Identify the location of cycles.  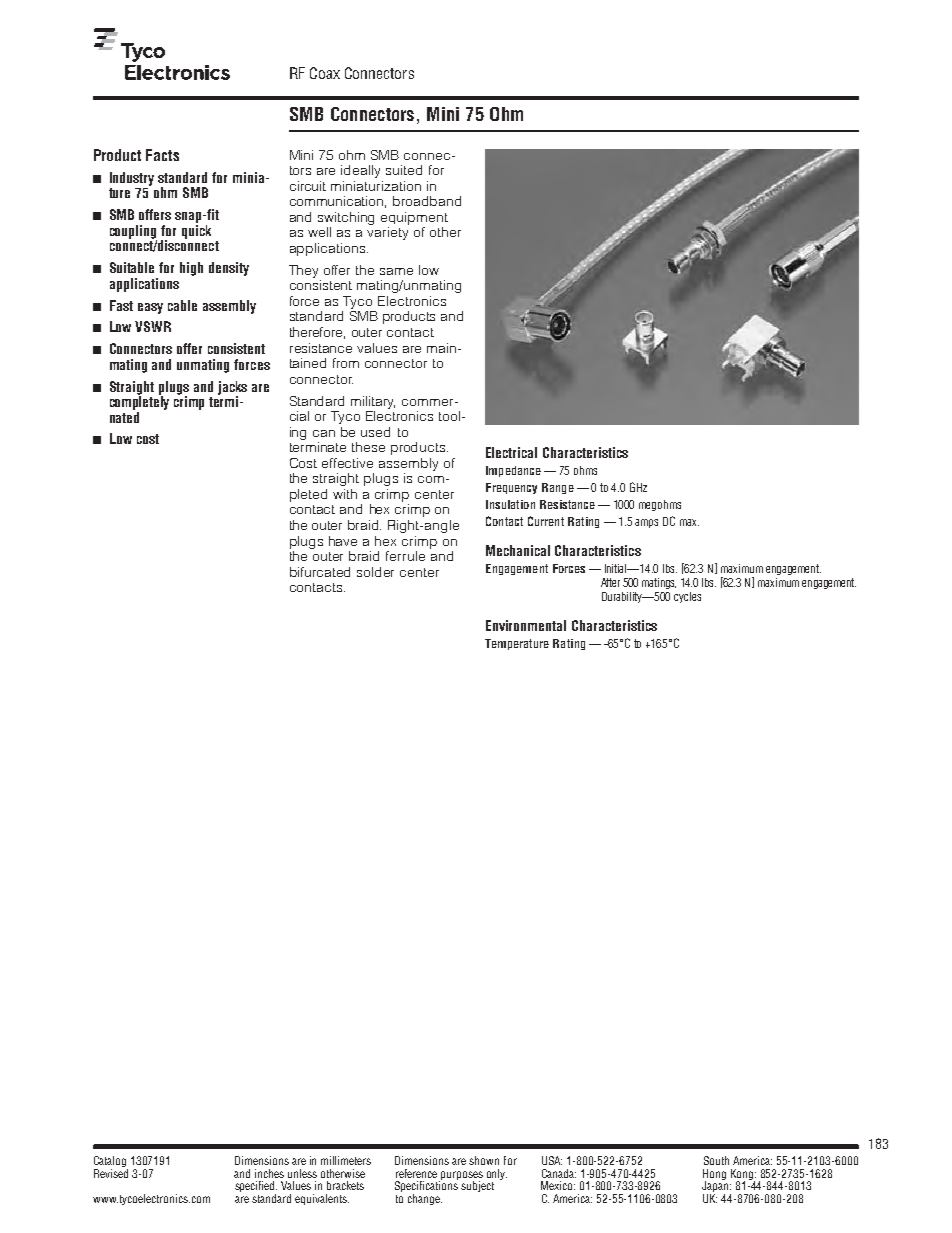
(687, 597).
